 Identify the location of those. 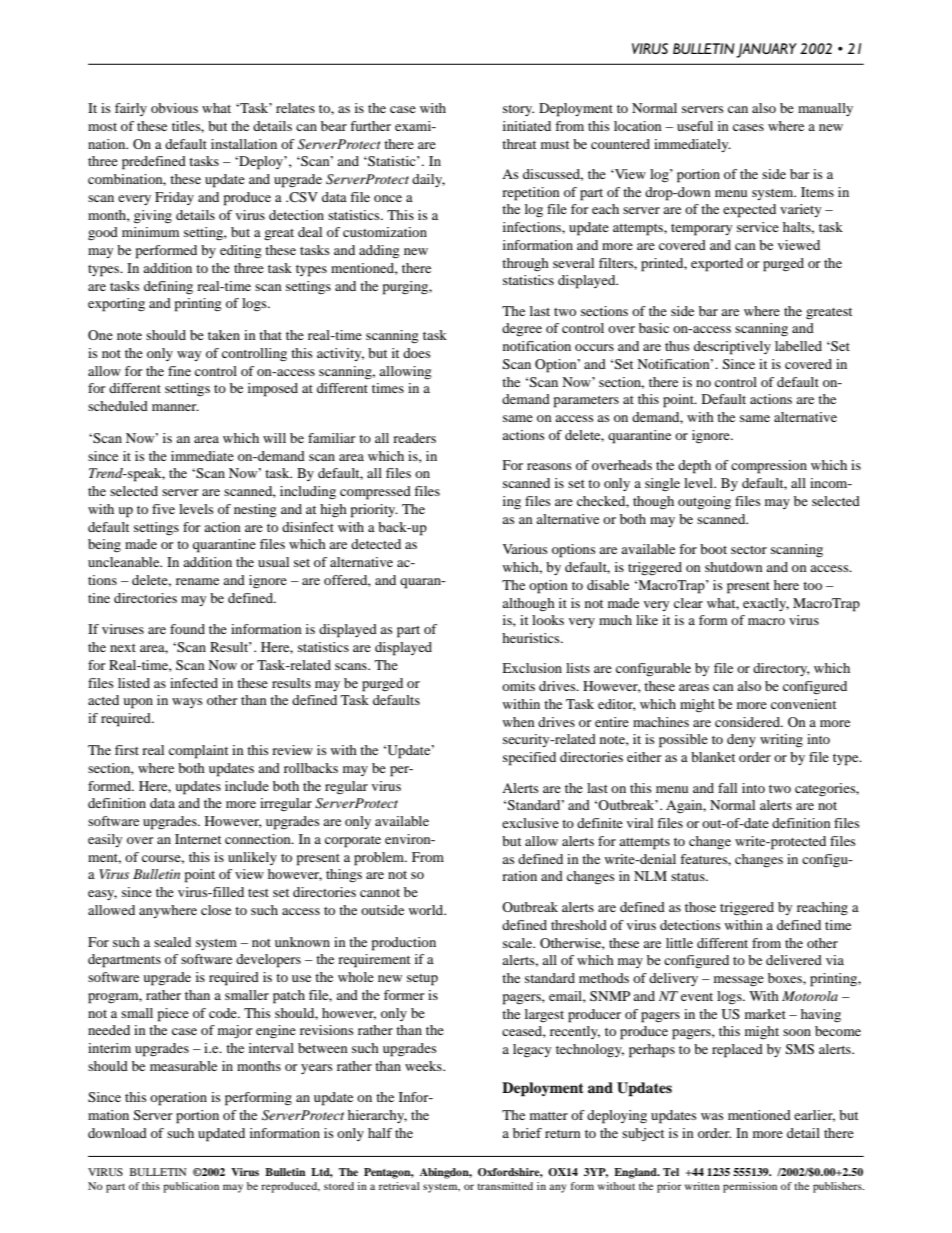
(700, 907).
